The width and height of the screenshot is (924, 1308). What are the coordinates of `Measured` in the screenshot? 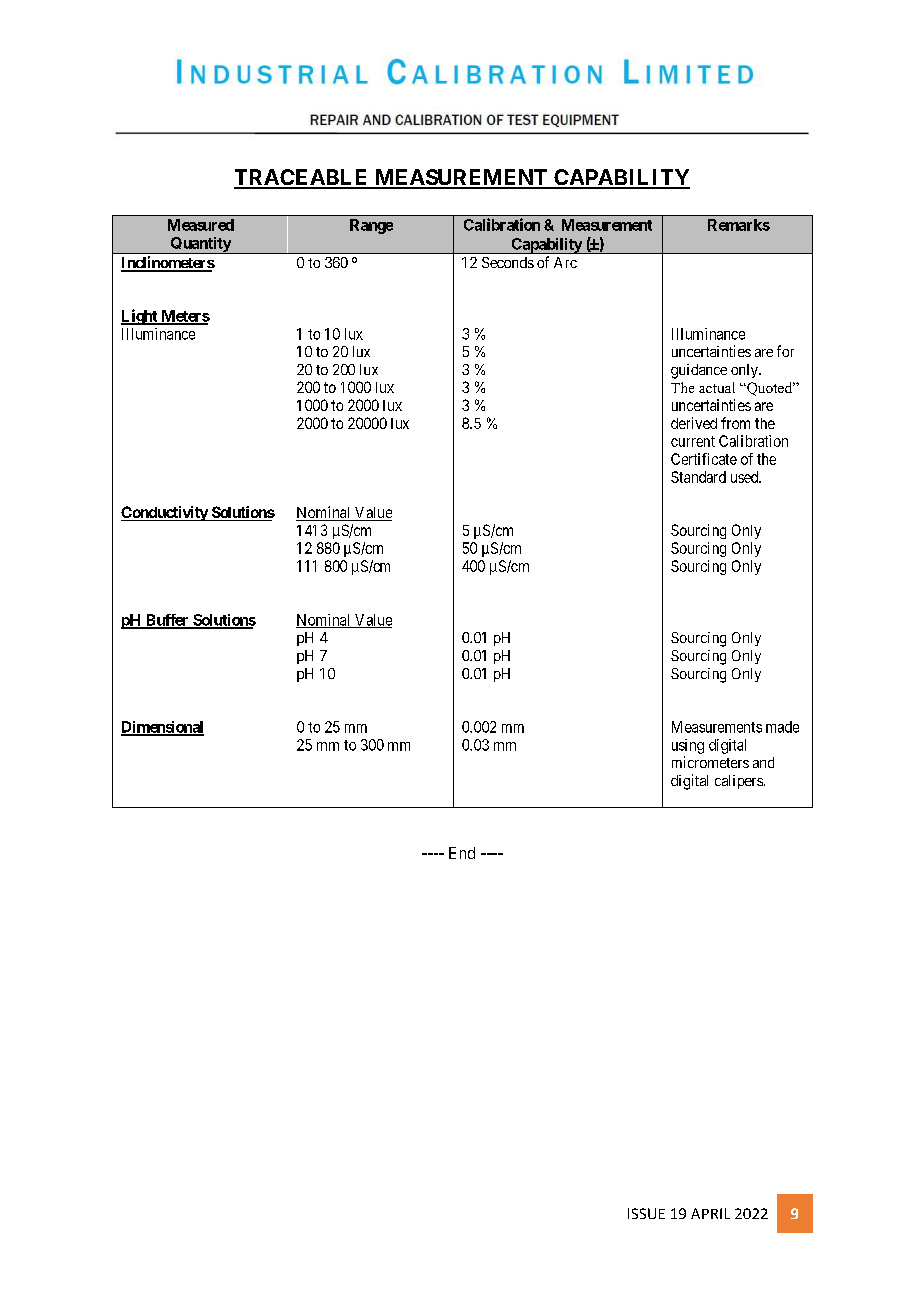 It's located at (201, 225).
